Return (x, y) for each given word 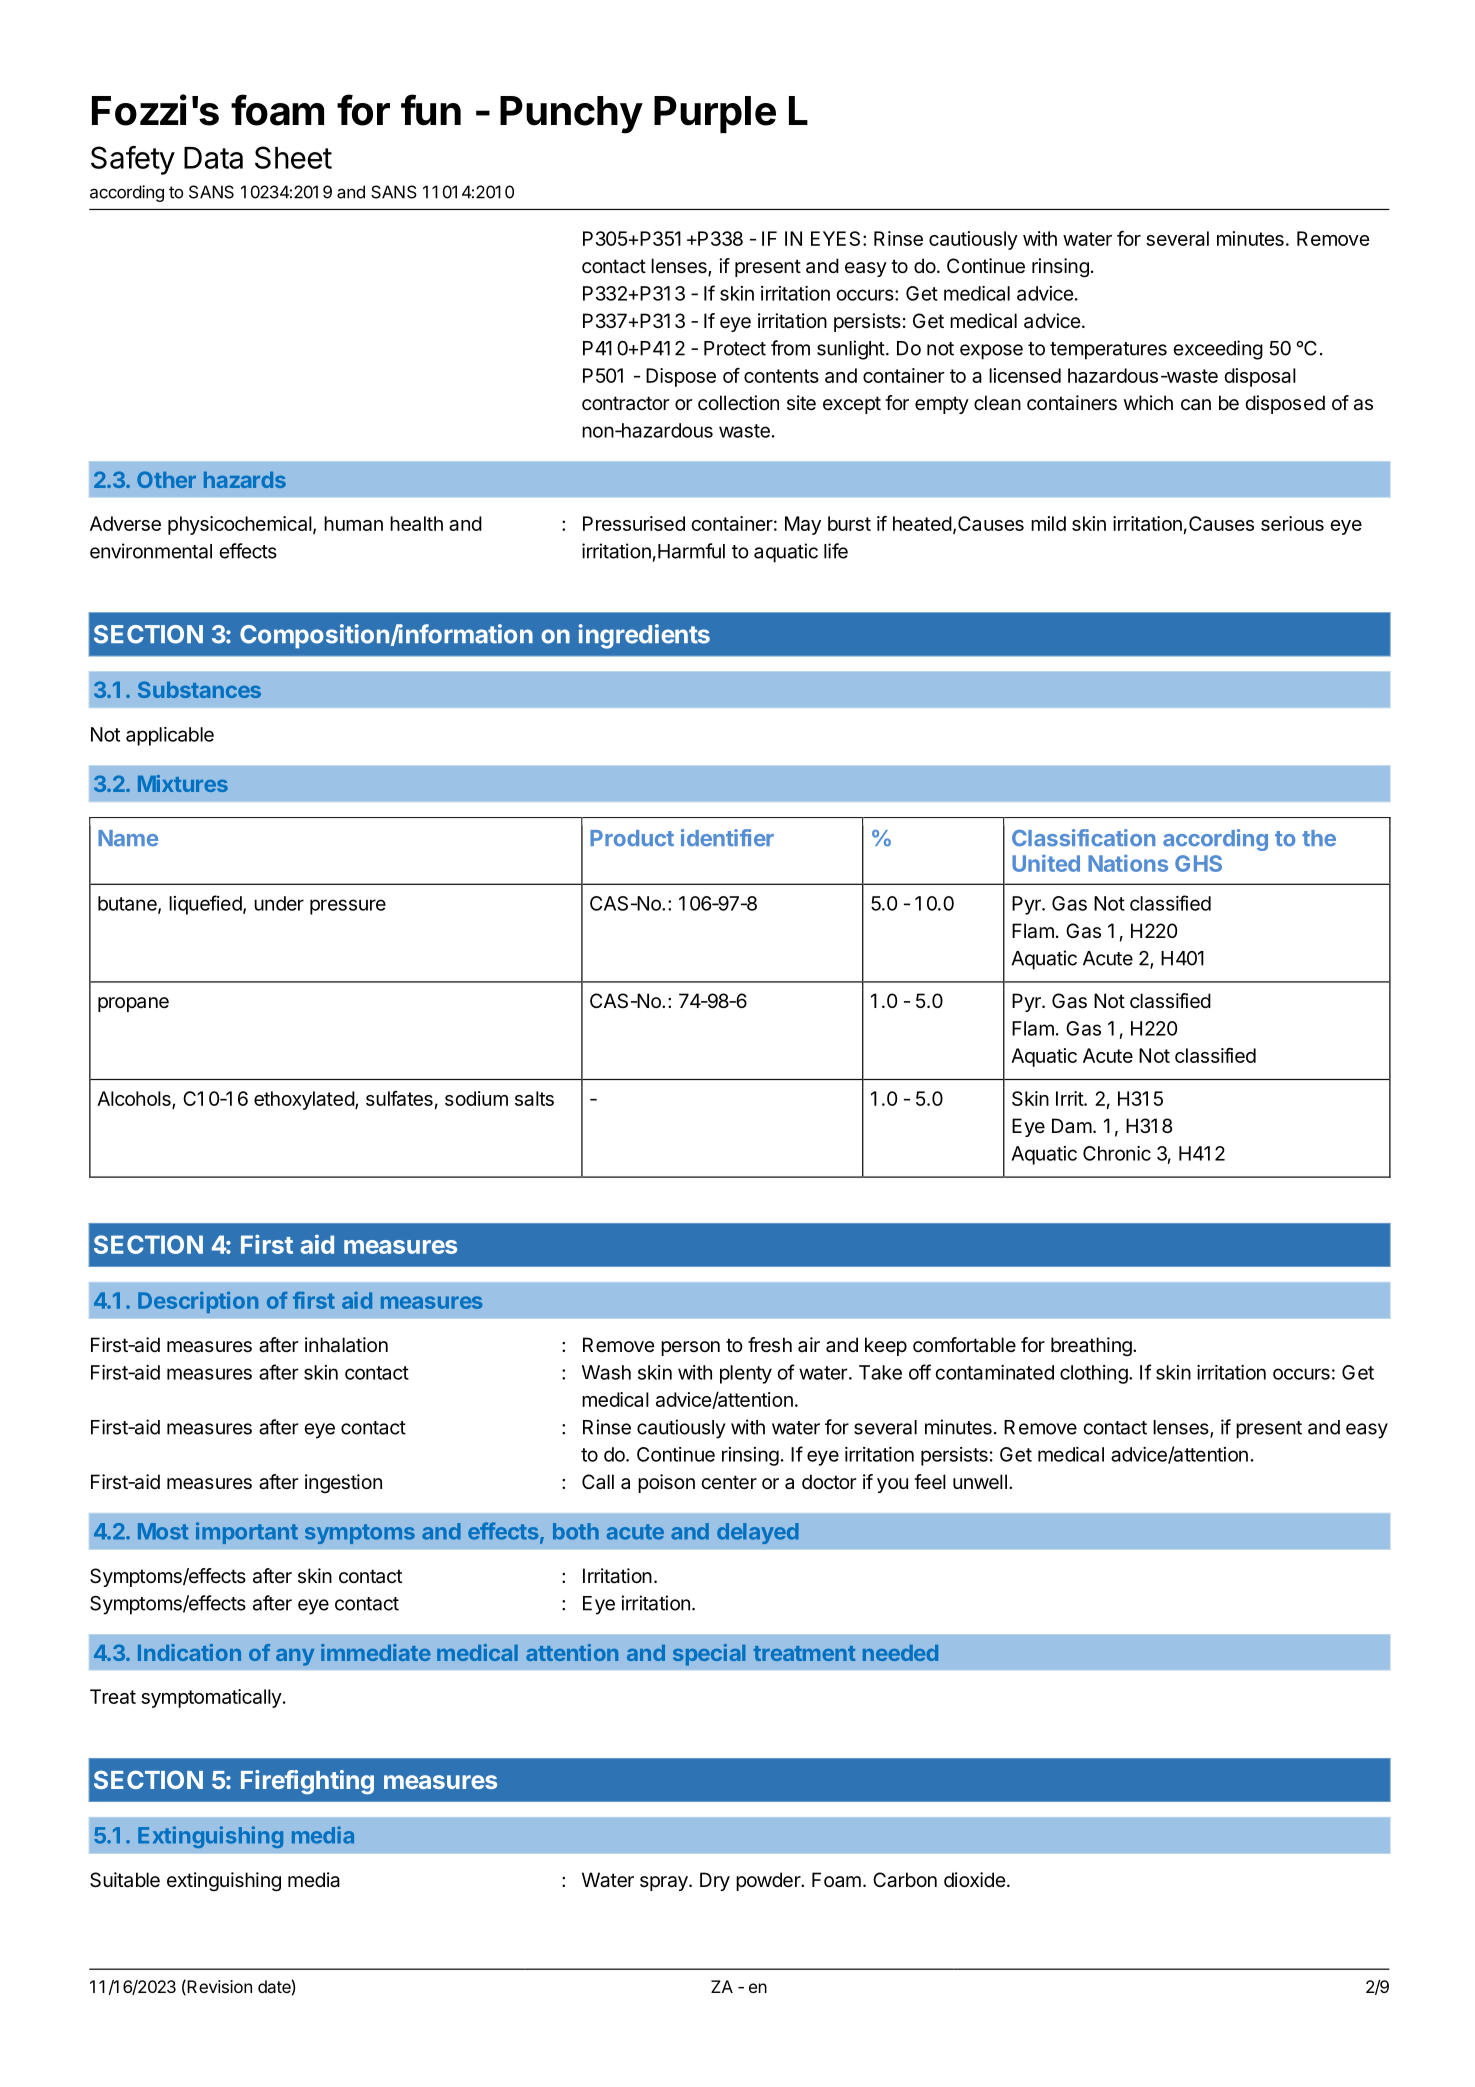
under (279, 903)
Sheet (293, 157)
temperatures (1108, 351)
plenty (746, 1374)
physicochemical (240, 525)
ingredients (644, 636)
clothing (1094, 1374)
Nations (1128, 863)
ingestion (343, 1483)
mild (1048, 523)
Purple (715, 114)
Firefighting (307, 1782)
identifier (727, 838)
